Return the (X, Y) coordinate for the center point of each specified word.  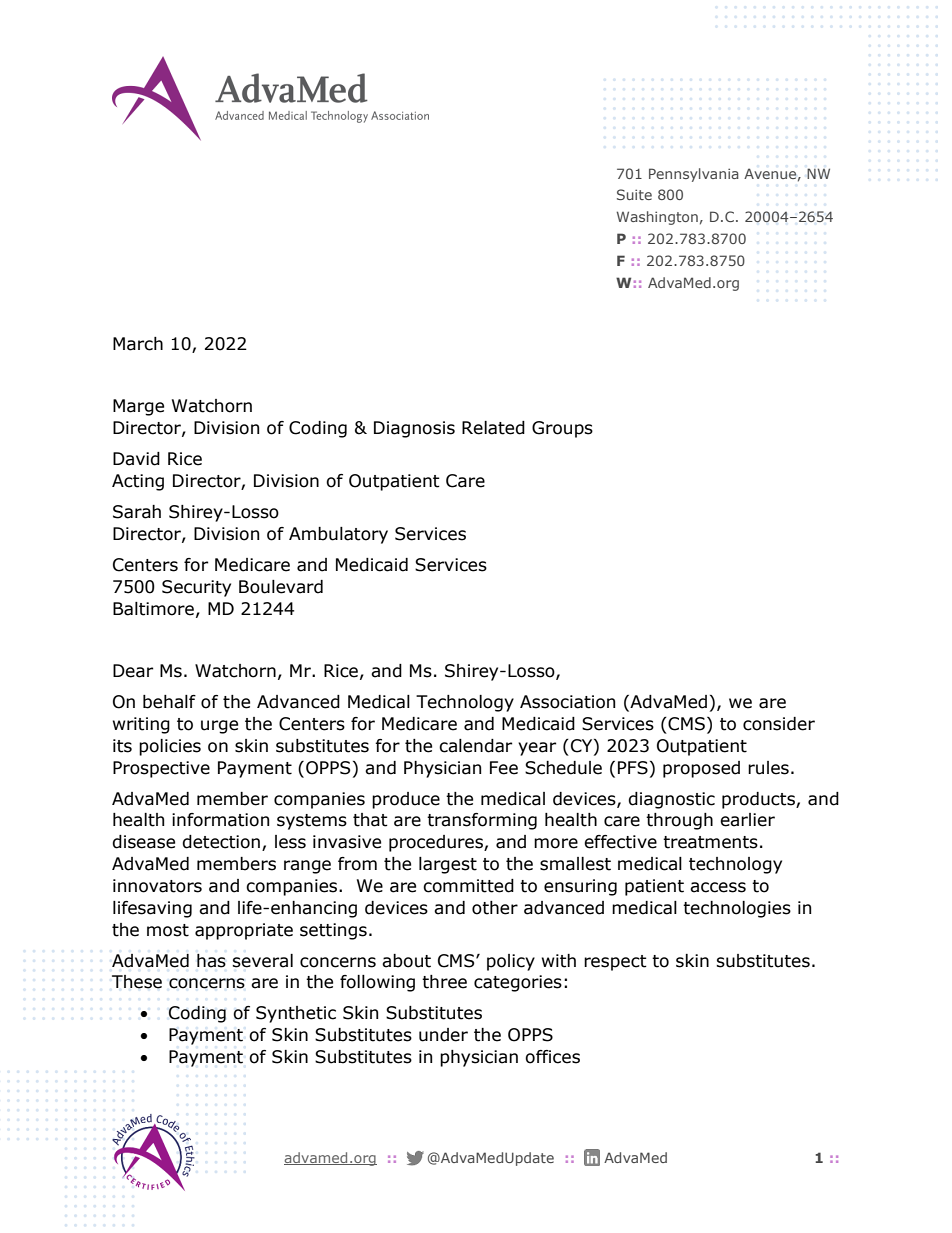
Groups (562, 429)
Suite (634, 194)
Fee (504, 768)
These (137, 982)
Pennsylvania (694, 175)
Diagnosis (414, 429)
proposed (701, 769)
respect (615, 963)
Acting (138, 482)
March (138, 344)
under (443, 1035)
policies (170, 747)
